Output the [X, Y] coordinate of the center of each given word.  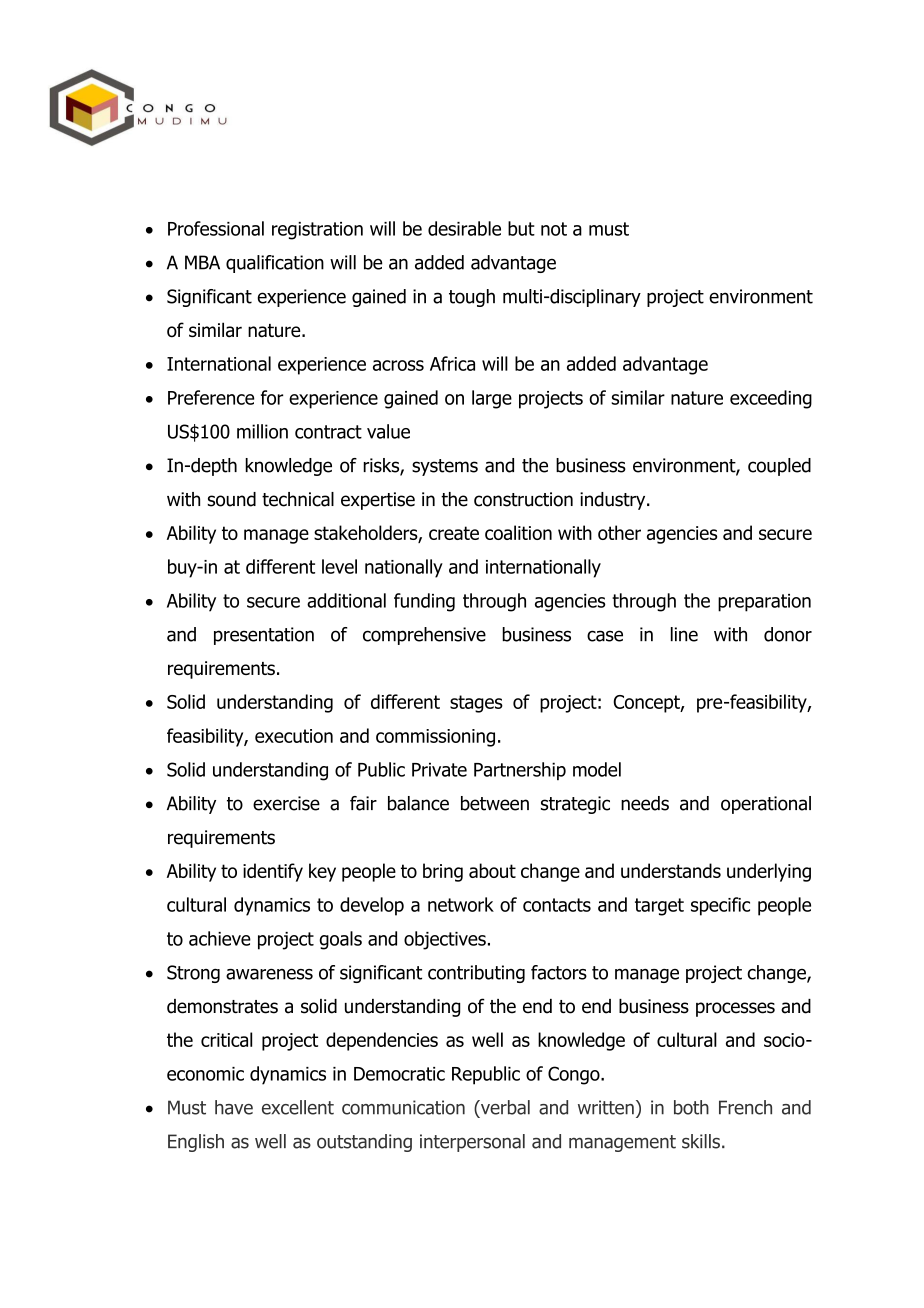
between [495, 803]
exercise [286, 803]
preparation [764, 603]
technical [298, 499]
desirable [464, 228]
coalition [518, 532]
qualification [275, 264]
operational [766, 805]
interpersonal [472, 1143]
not [554, 229]
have [234, 1107]
